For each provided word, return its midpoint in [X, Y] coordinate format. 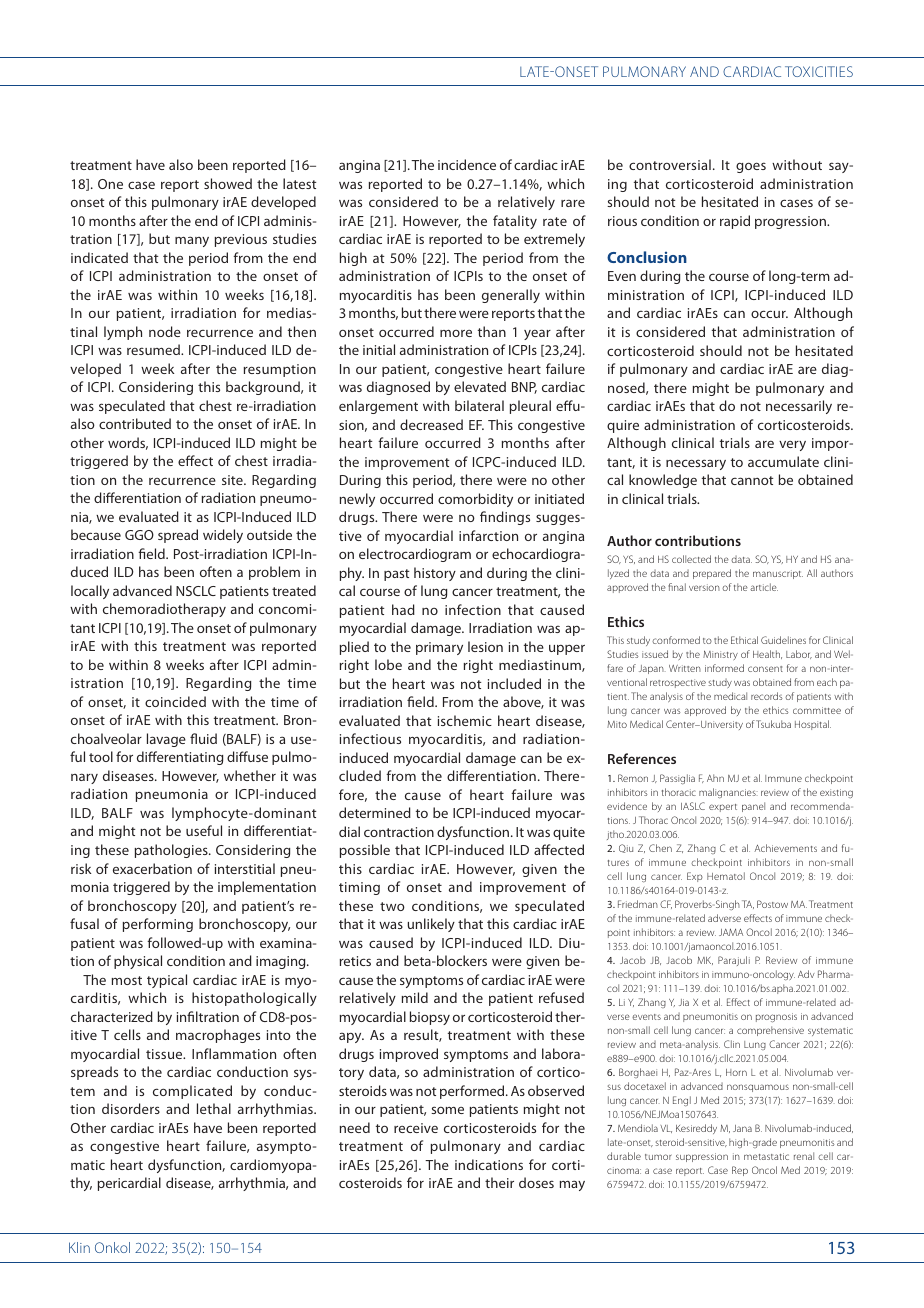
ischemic [465, 720]
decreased [431, 424]
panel [753, 807]
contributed [135, 423]
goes [751, 167]
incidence [467, 164]
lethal [214, 1108]
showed [228, 183]
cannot [752, 480]
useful [204, 830]
